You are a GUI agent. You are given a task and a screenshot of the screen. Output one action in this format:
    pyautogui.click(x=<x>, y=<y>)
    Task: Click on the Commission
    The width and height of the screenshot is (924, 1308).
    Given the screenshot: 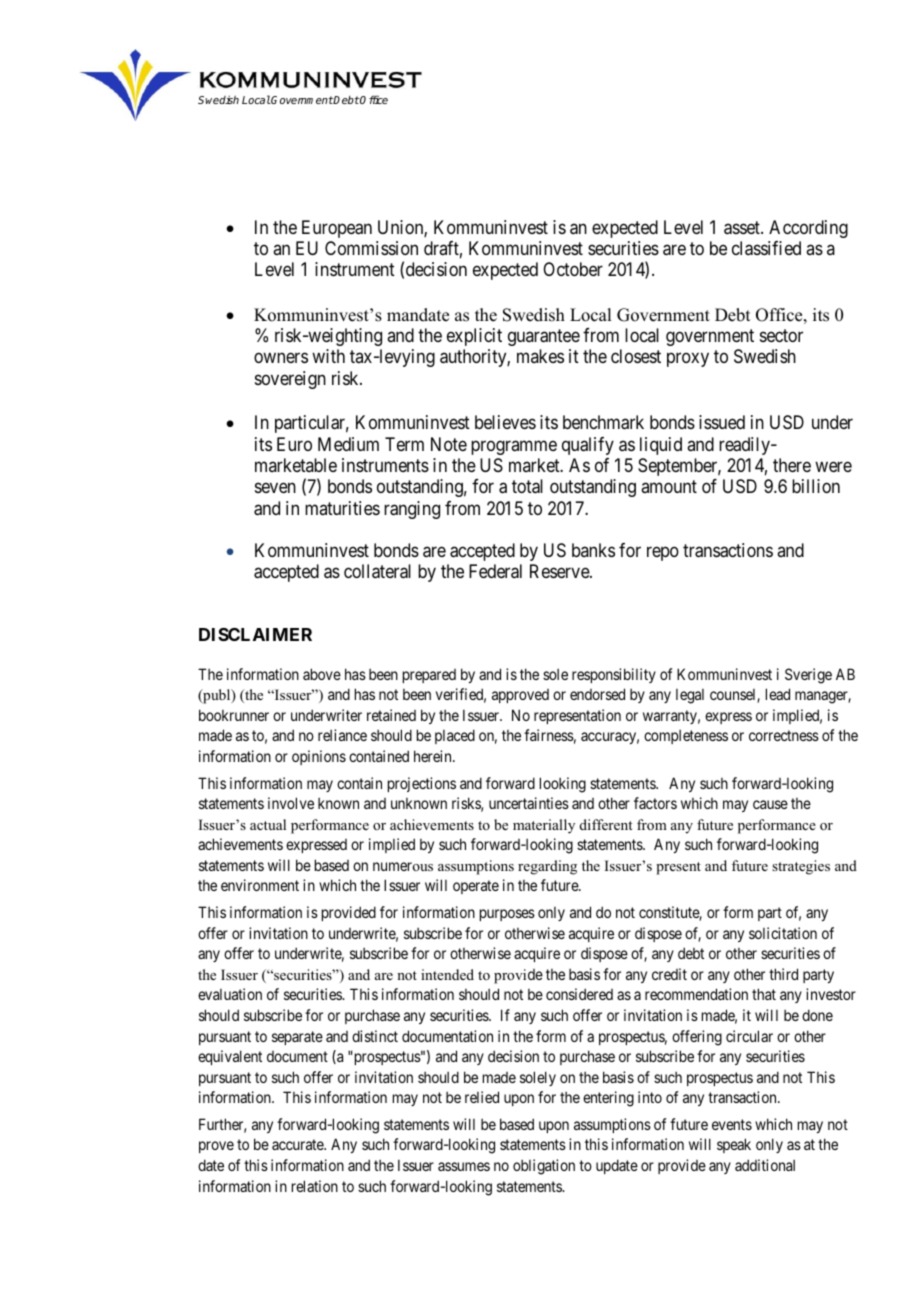 What is the action you would take?
    pyautogui.click(x=371, y=248)
